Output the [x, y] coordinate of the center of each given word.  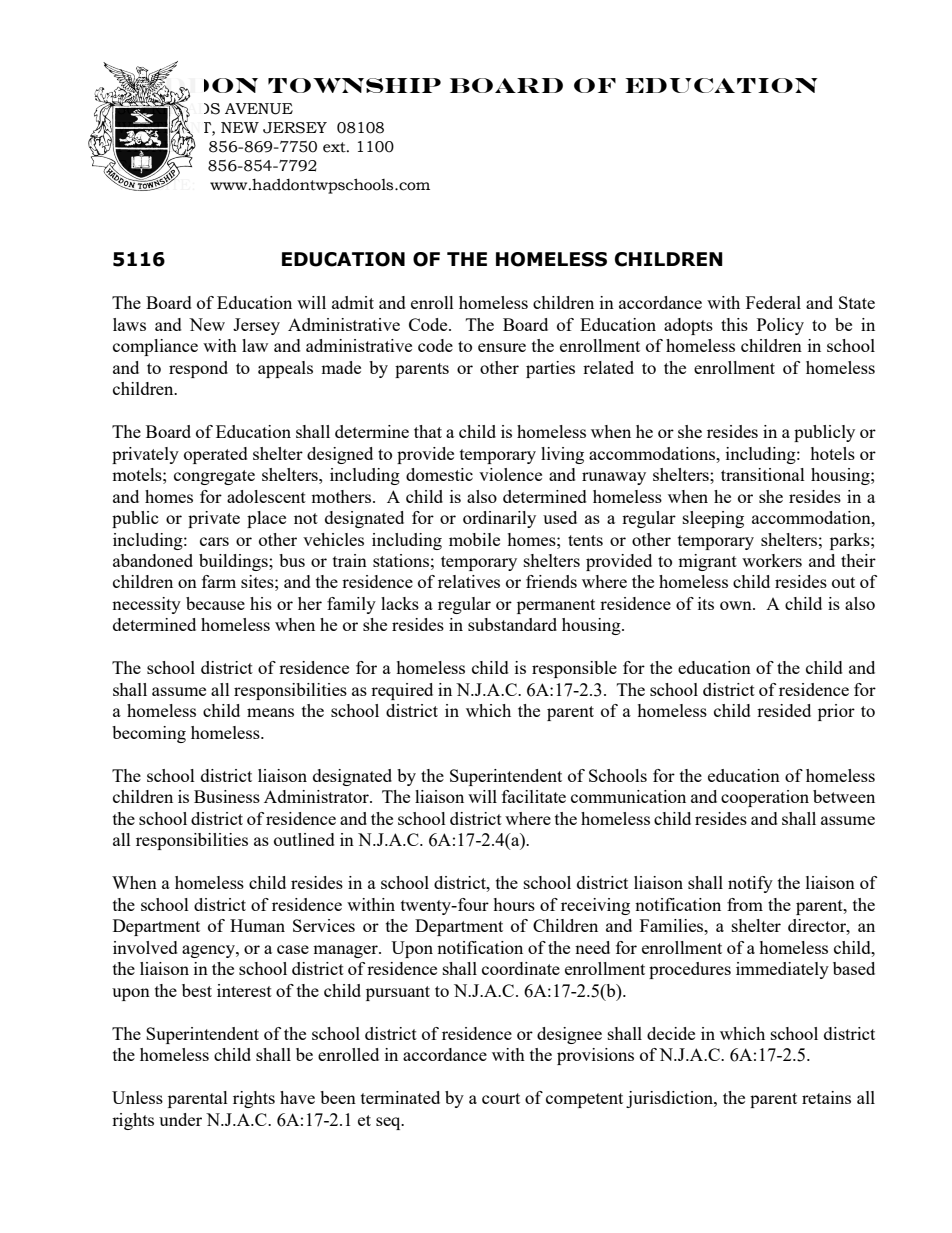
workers [772, 560]
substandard [512, 624]
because [215, 603]
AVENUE [259, 109]
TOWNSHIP [354, 85]
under [180, 1119]
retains [826, 1097]
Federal [773, 302]
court [501, 1098]
